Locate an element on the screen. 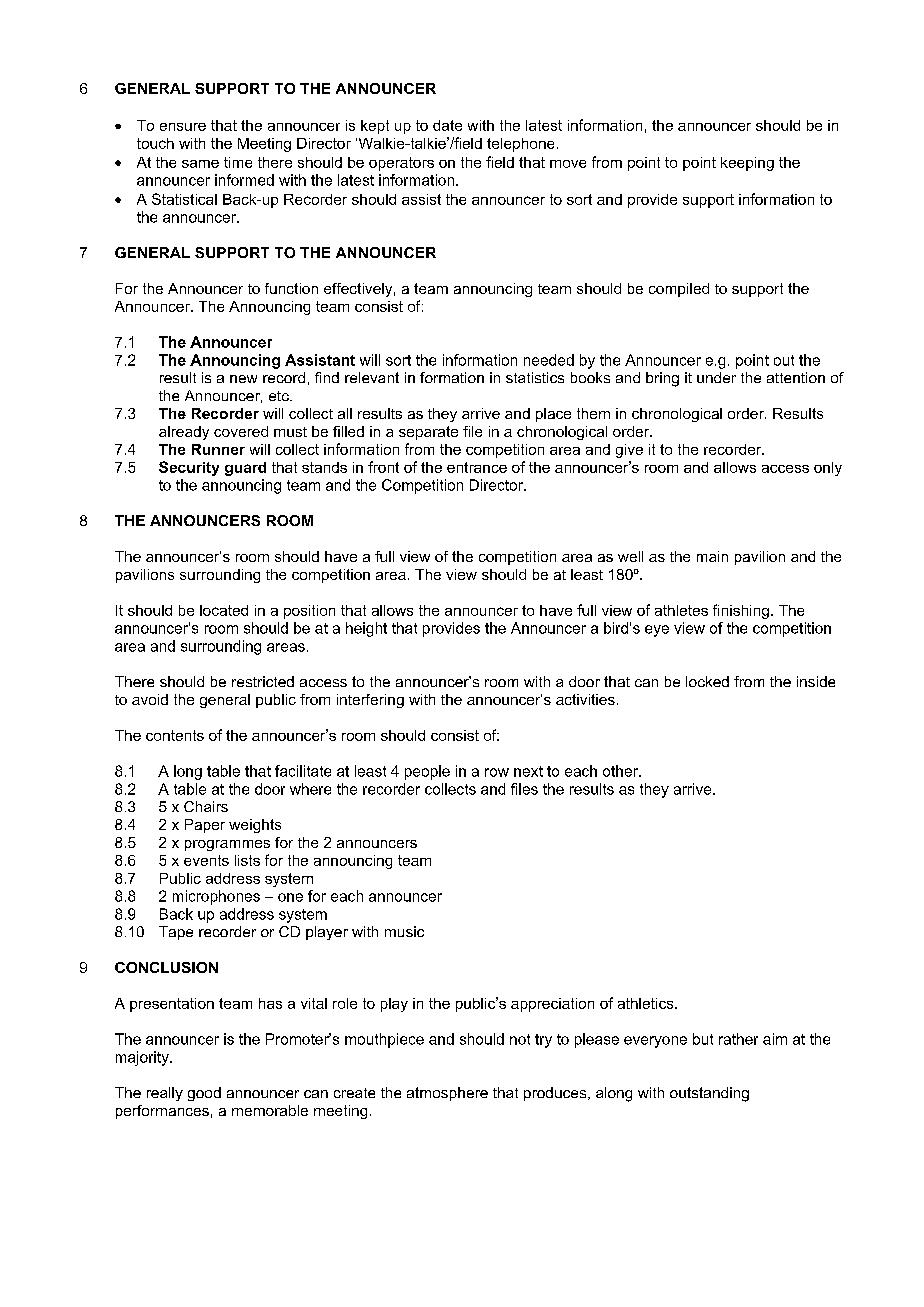 The image size is (924, 1307). statistics is located at coordinates (535, 377).
